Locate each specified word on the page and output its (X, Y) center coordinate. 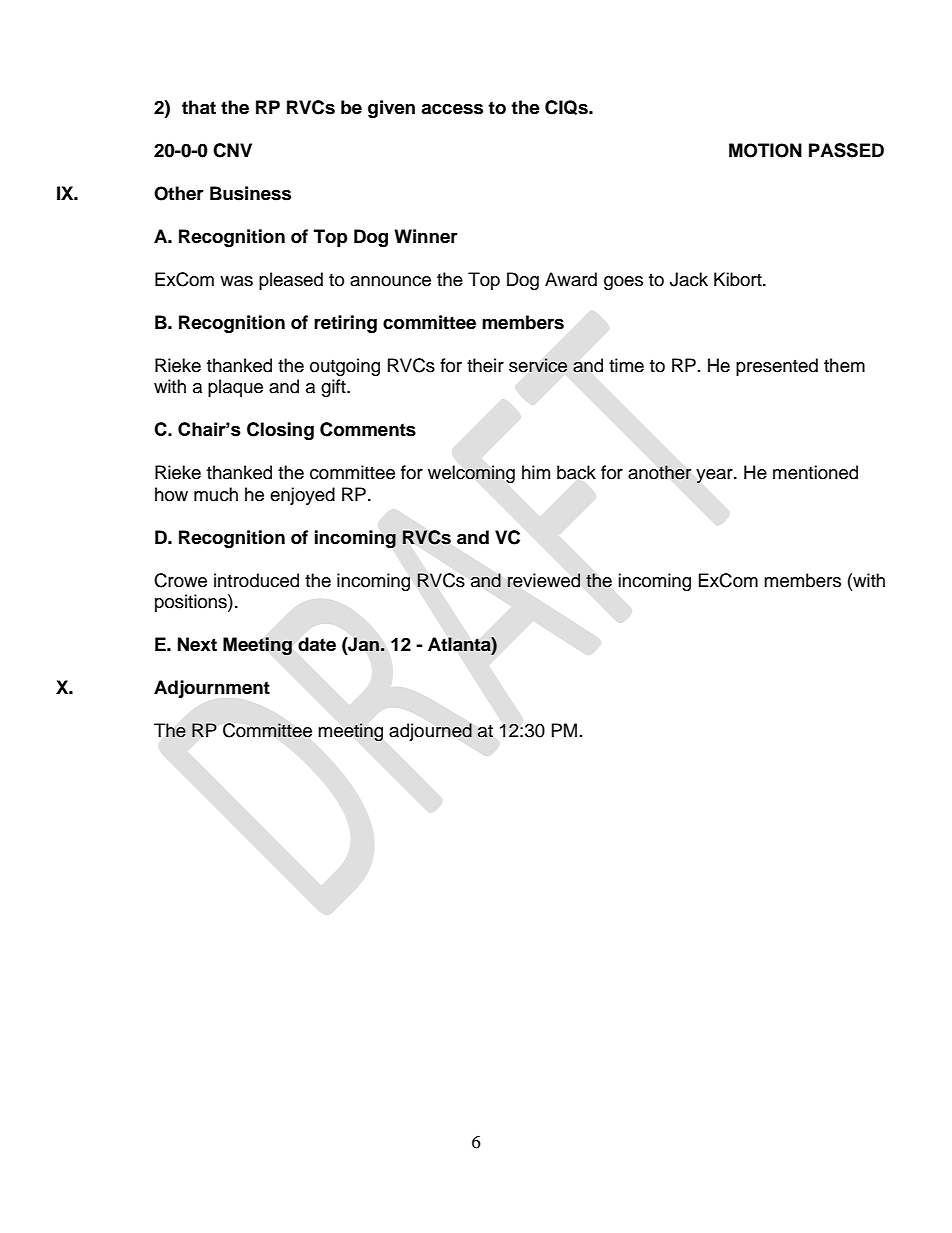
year (715, 476)
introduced (256, 580)
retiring (345, 324)
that (199, 107)
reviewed (543, 580)
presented (777, 367)
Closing (280, 431)
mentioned (815, 472)
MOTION (765, 150)
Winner (426, 236)
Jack (689, 279)
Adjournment (212, 689)
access (452, 109)
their (485, 365)
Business (250, 193)
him (536, 472)
